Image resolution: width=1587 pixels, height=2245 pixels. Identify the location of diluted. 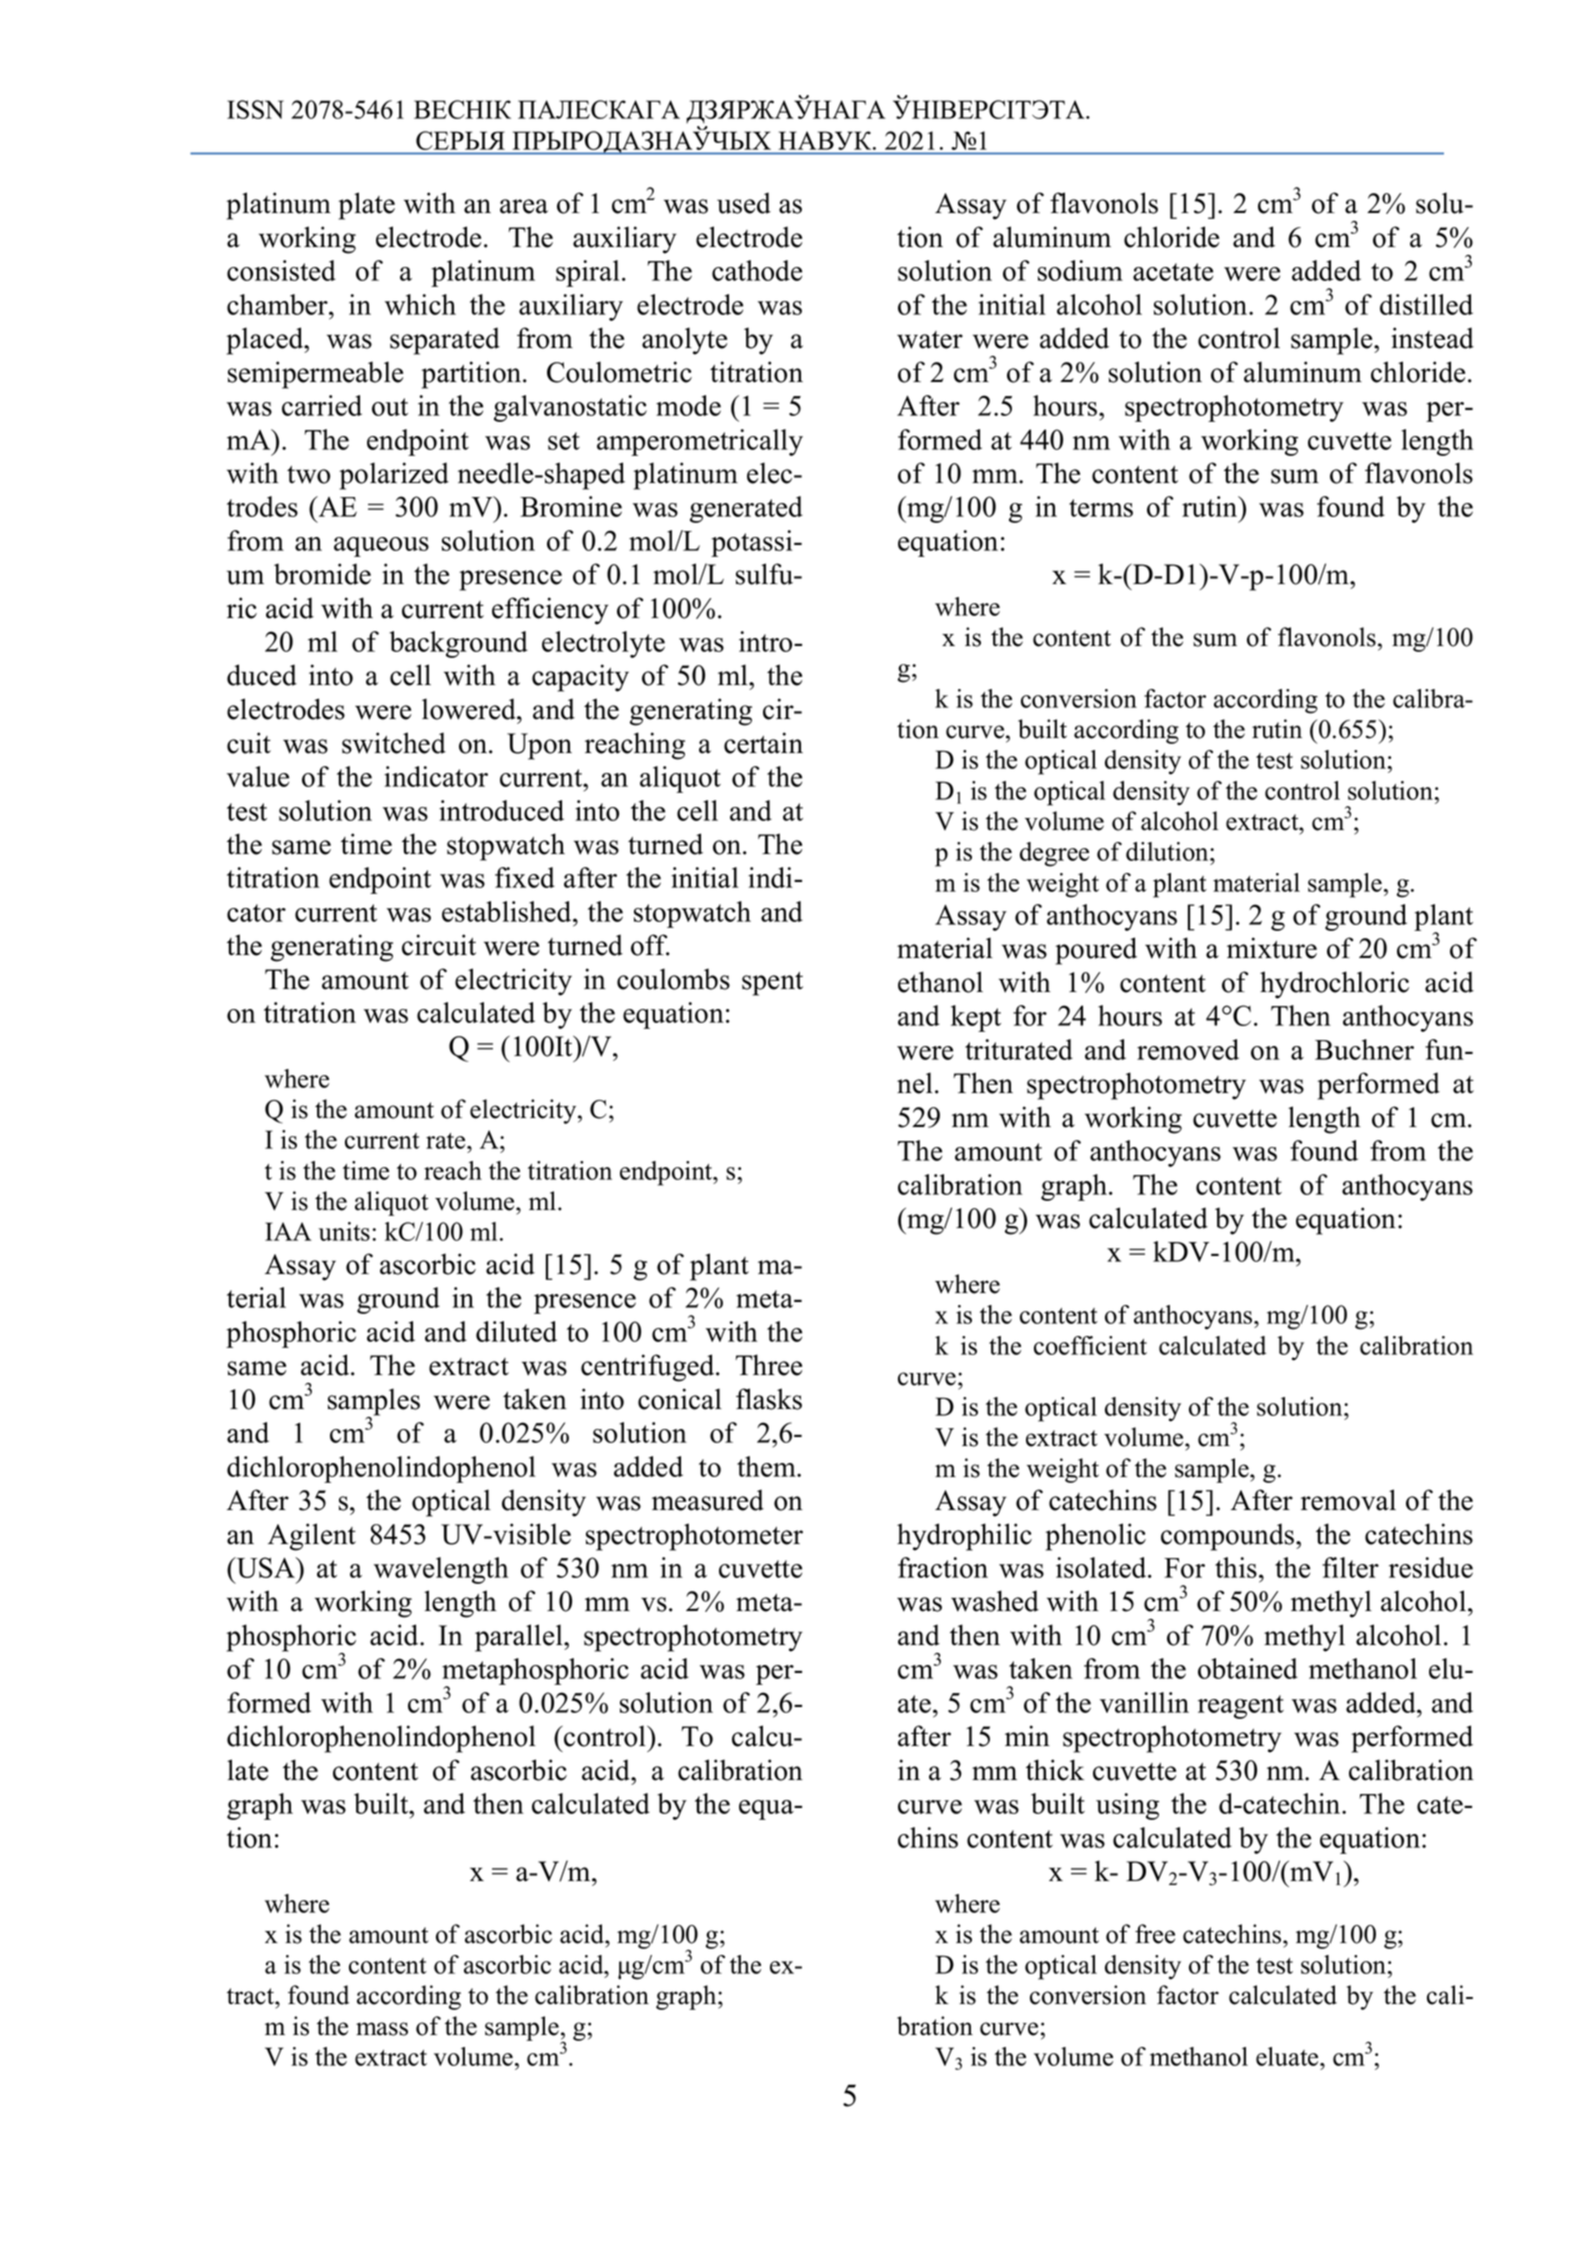
(516, 1331).
